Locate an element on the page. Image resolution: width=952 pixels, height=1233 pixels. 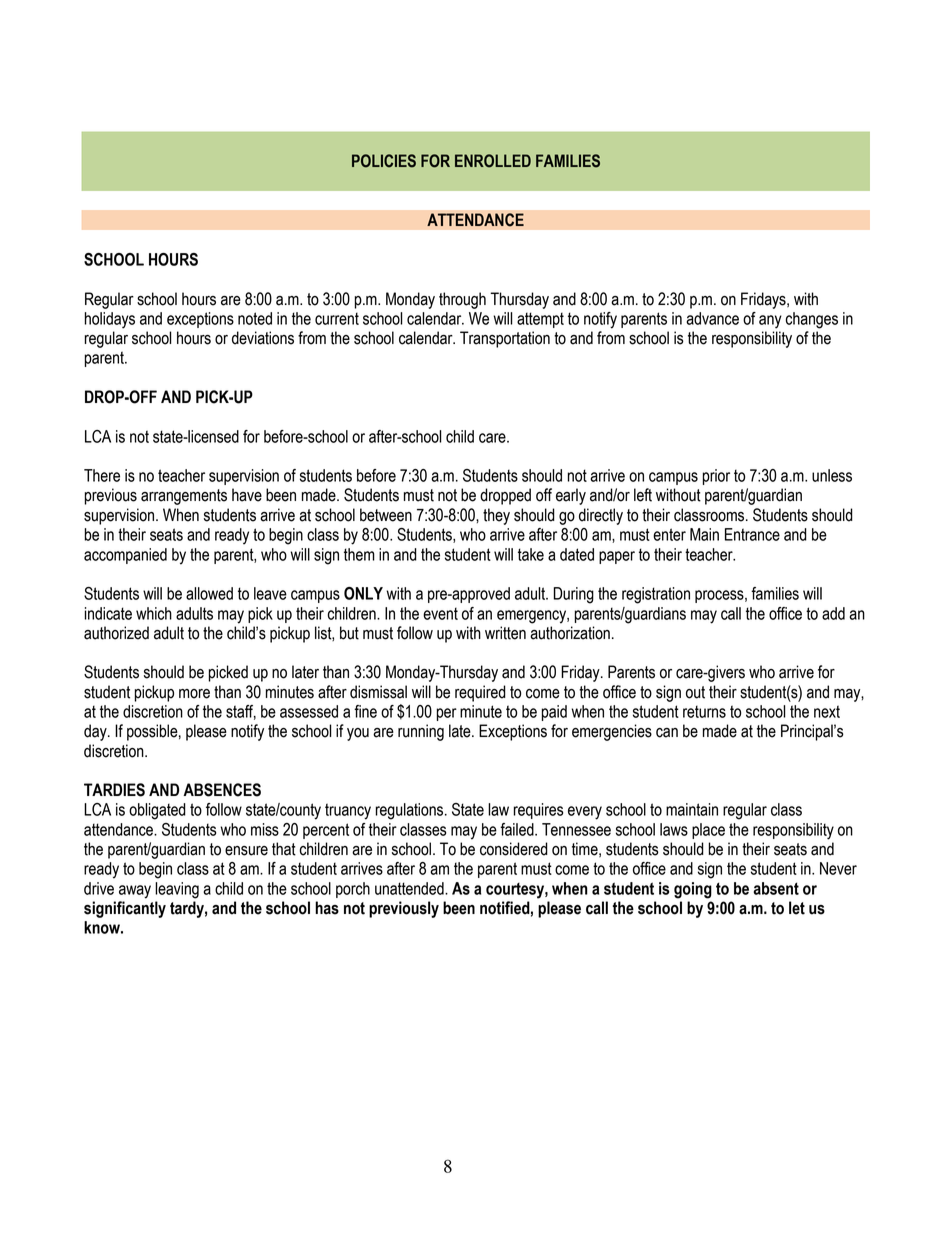
unattended is located at coordinates (410, 888).
